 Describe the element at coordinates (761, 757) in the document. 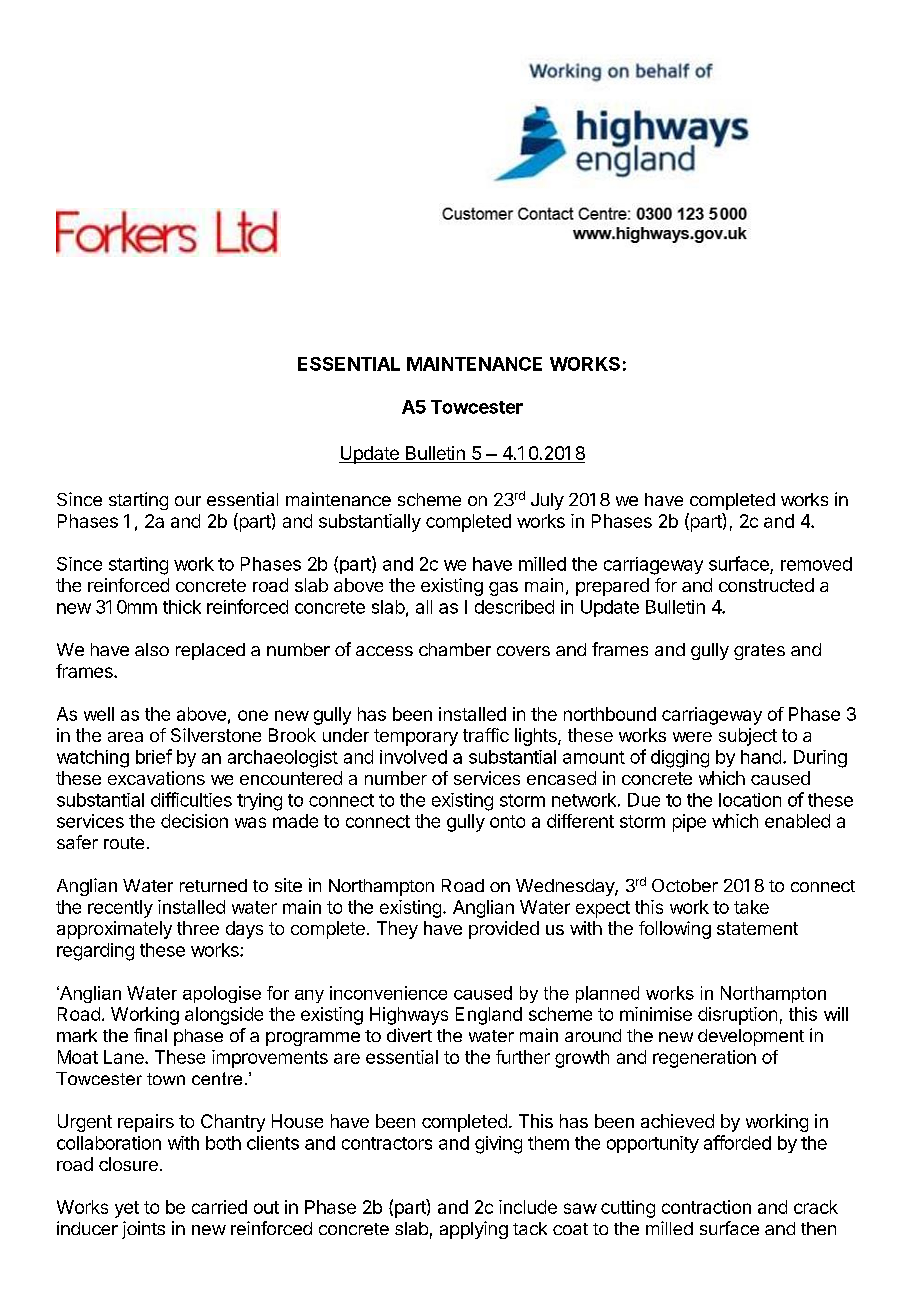

I see `hand` at that location.
